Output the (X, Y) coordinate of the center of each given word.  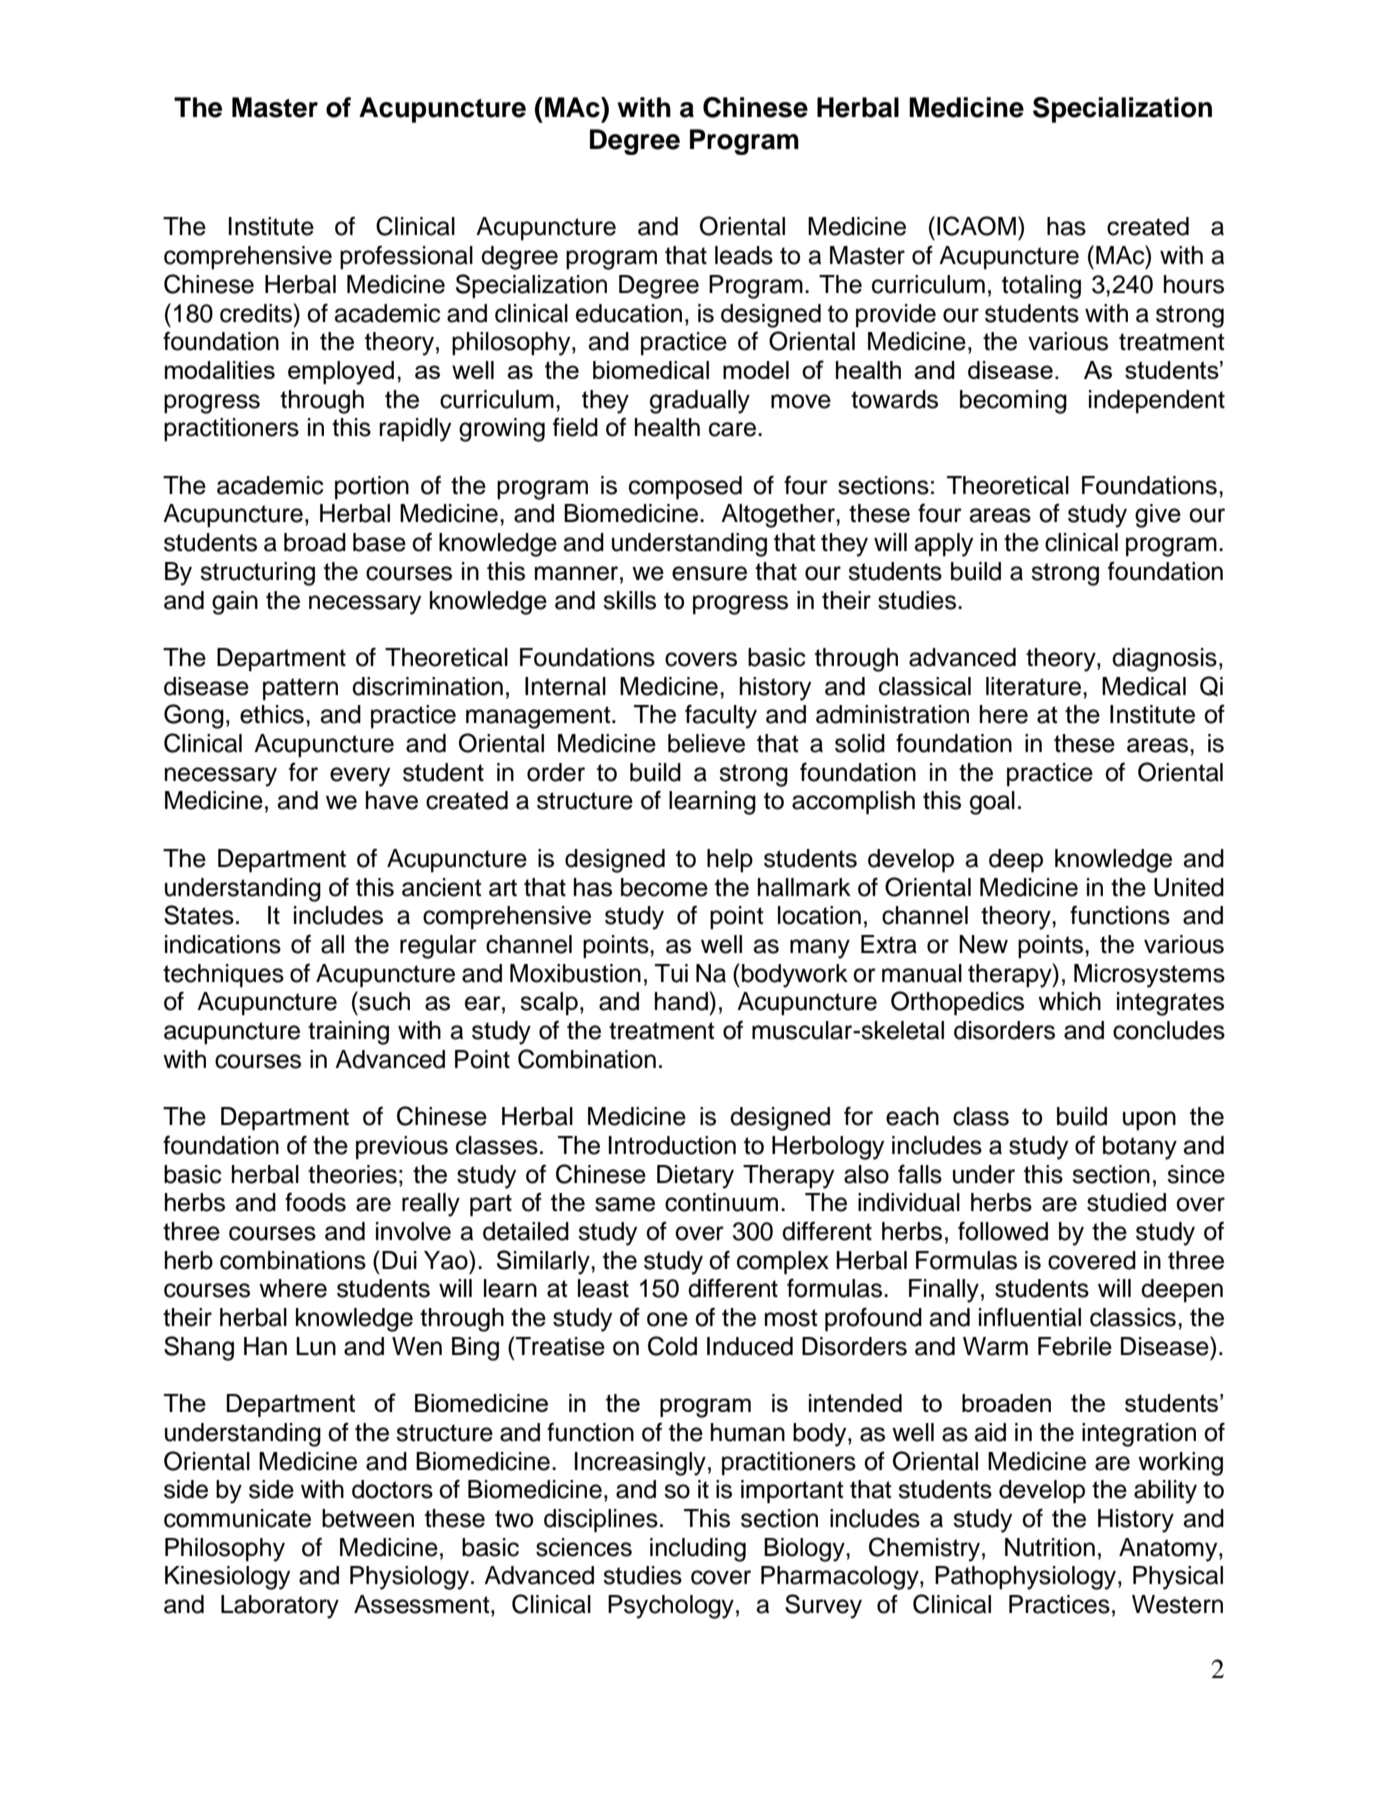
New (983, 944)
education (629, 313)
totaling (1041, 287)
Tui (671, 973)
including (698, 1550)
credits (257, 313)
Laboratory (280, 1607)
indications (223, 944)
